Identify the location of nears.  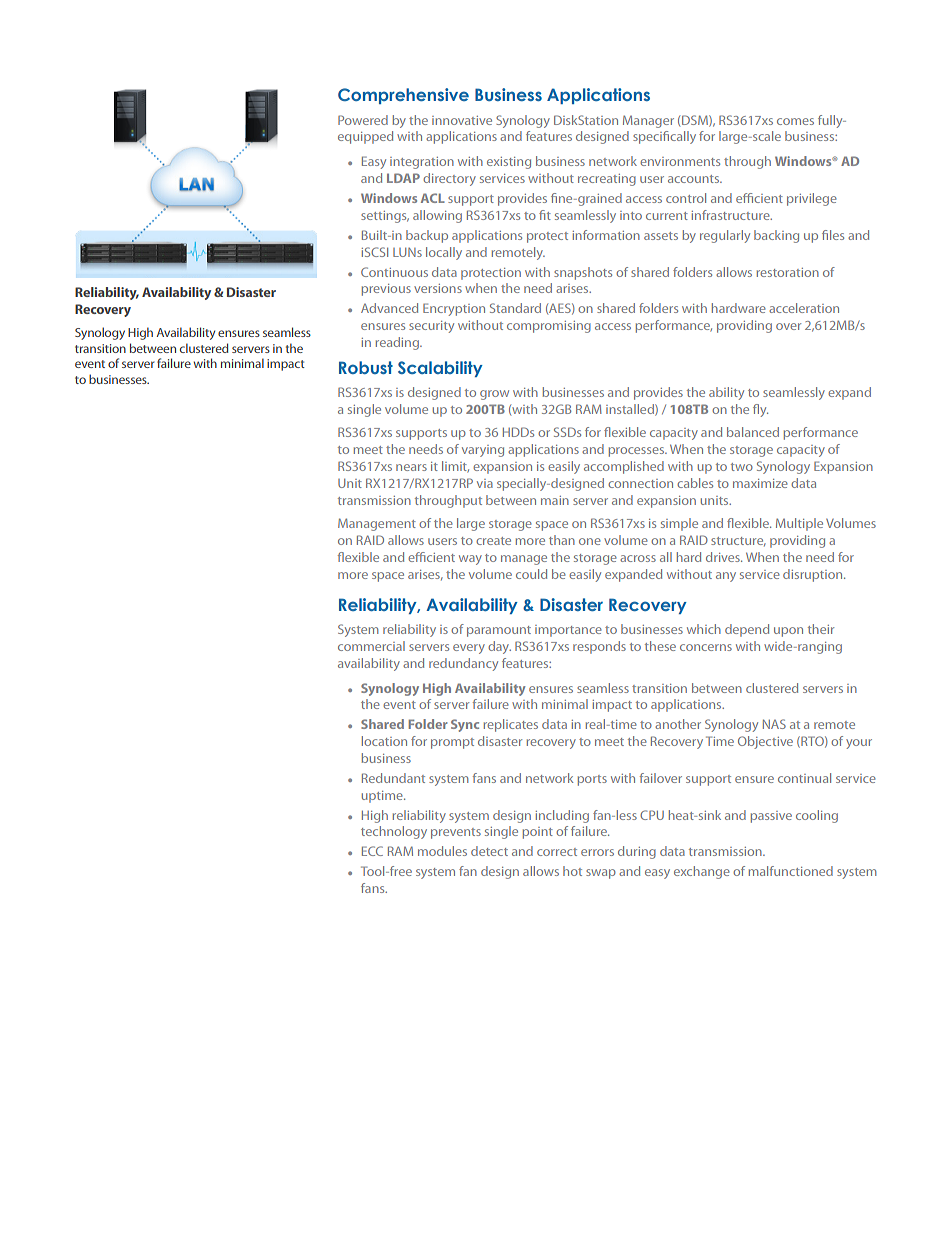
(411, 467).
